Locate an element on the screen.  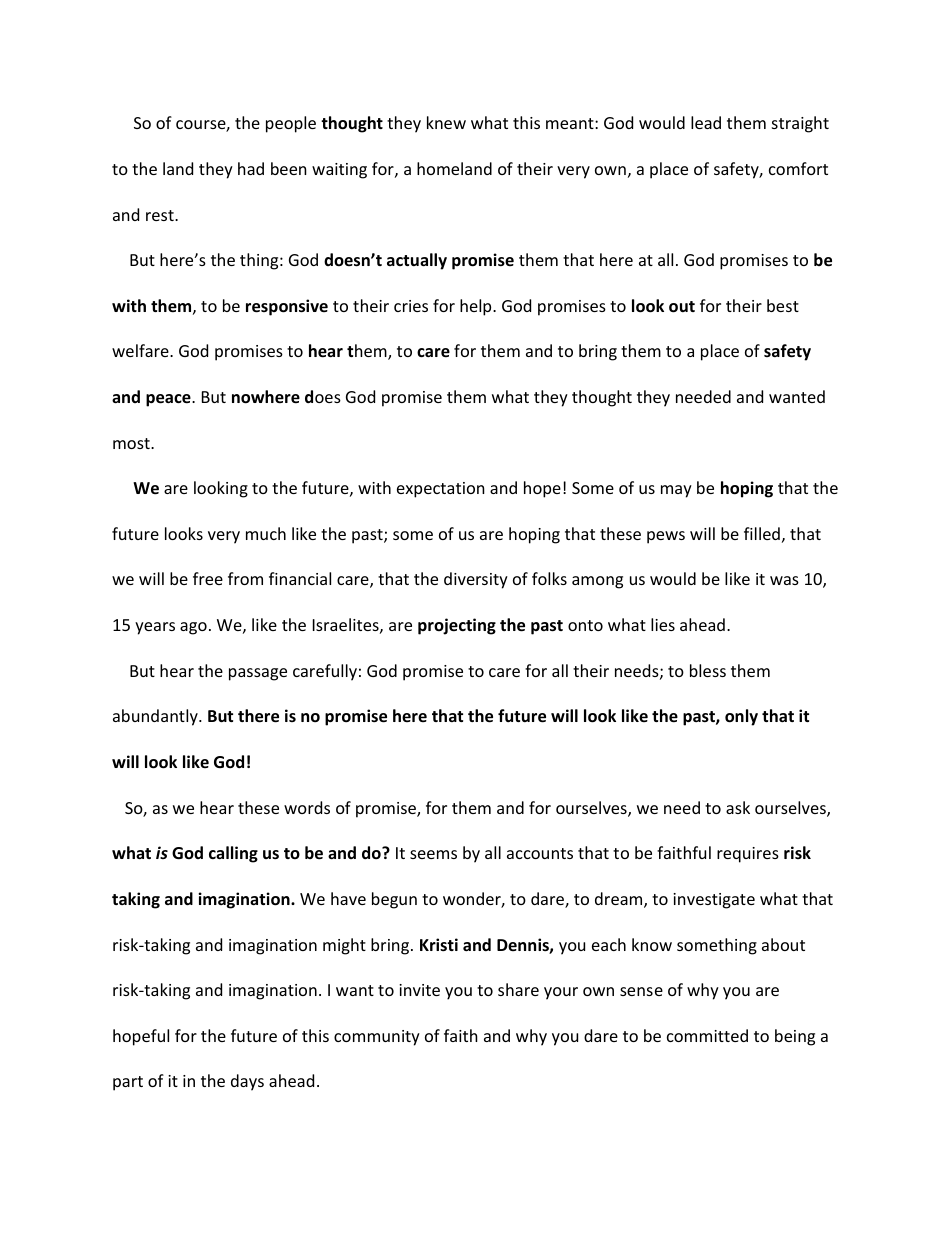
diversity is located at coordinates (476, 580).
